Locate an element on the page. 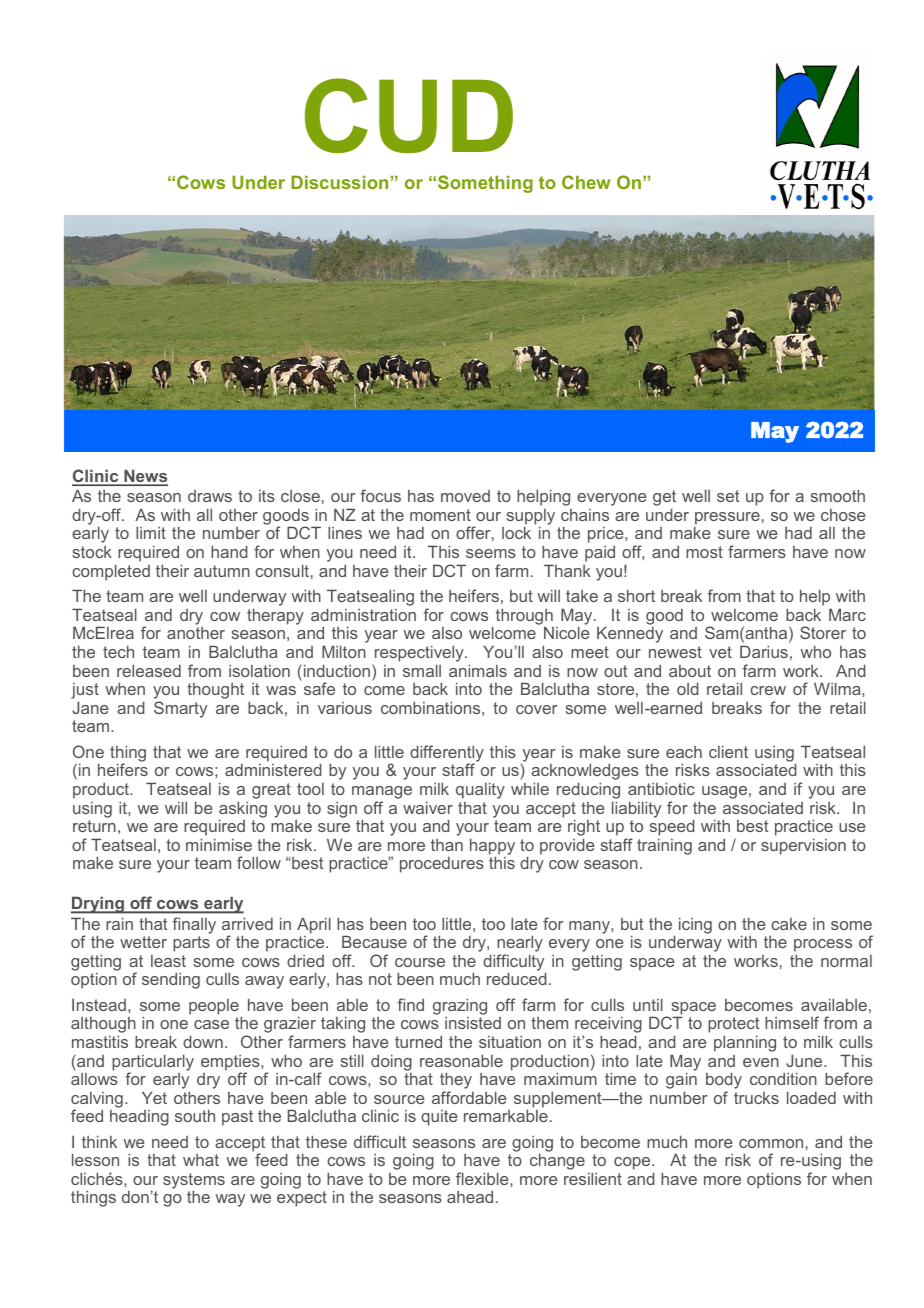 The image size is (924, 1308). Chew is located at coordinates (586, 182).
